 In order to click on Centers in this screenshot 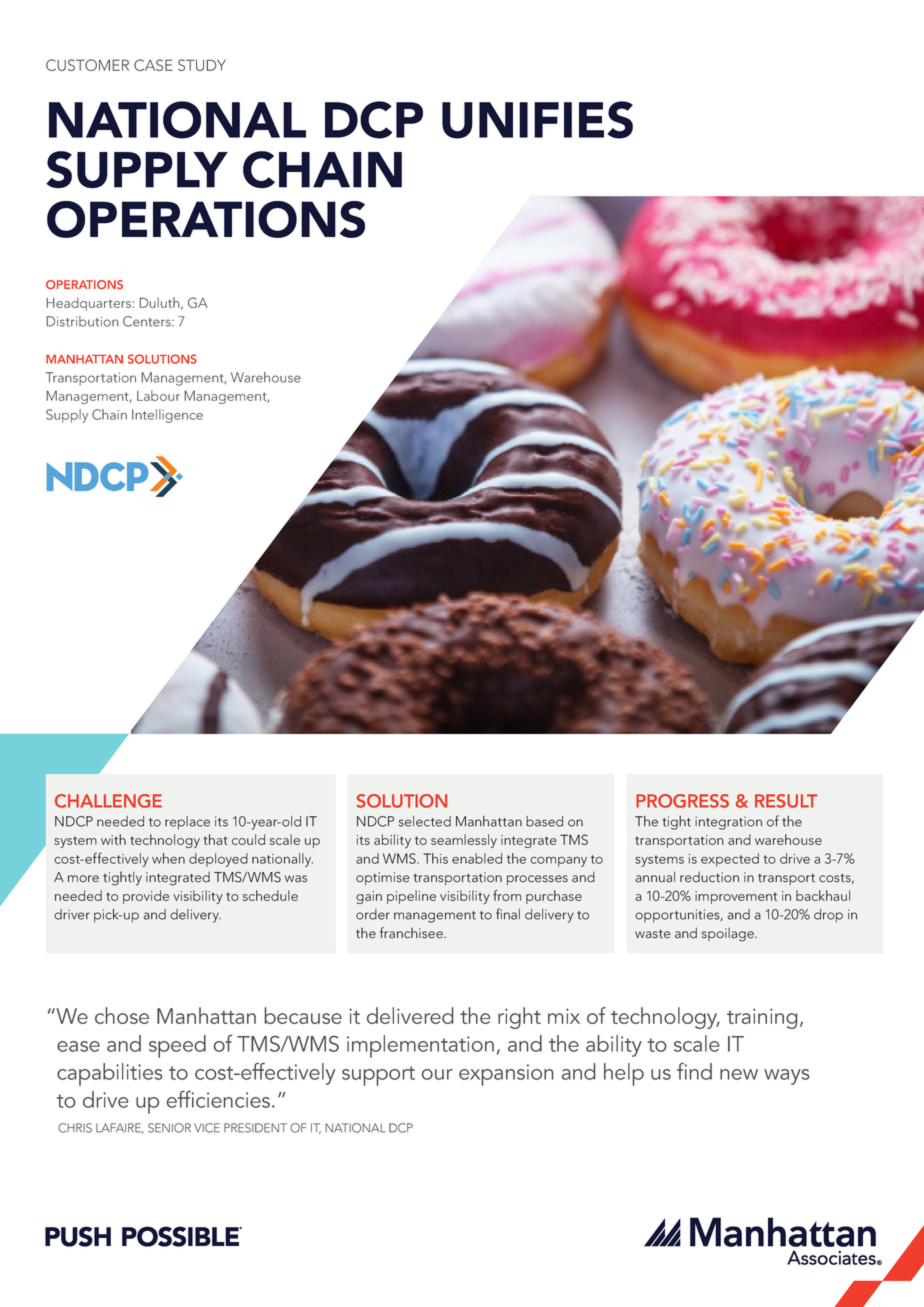, I will do `click(148, 321)`.
